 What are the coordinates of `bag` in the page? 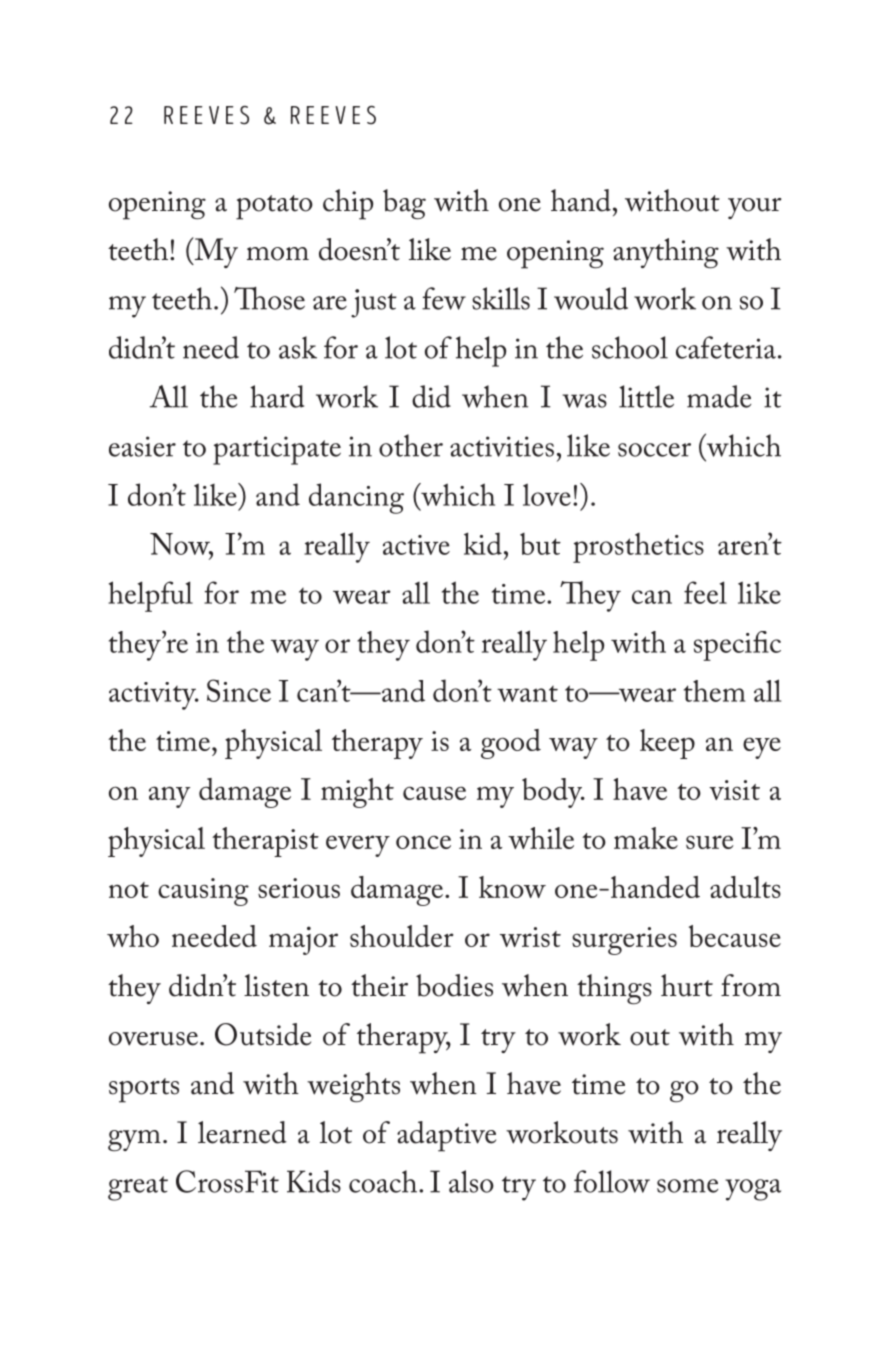 It's located at (404, 204).
